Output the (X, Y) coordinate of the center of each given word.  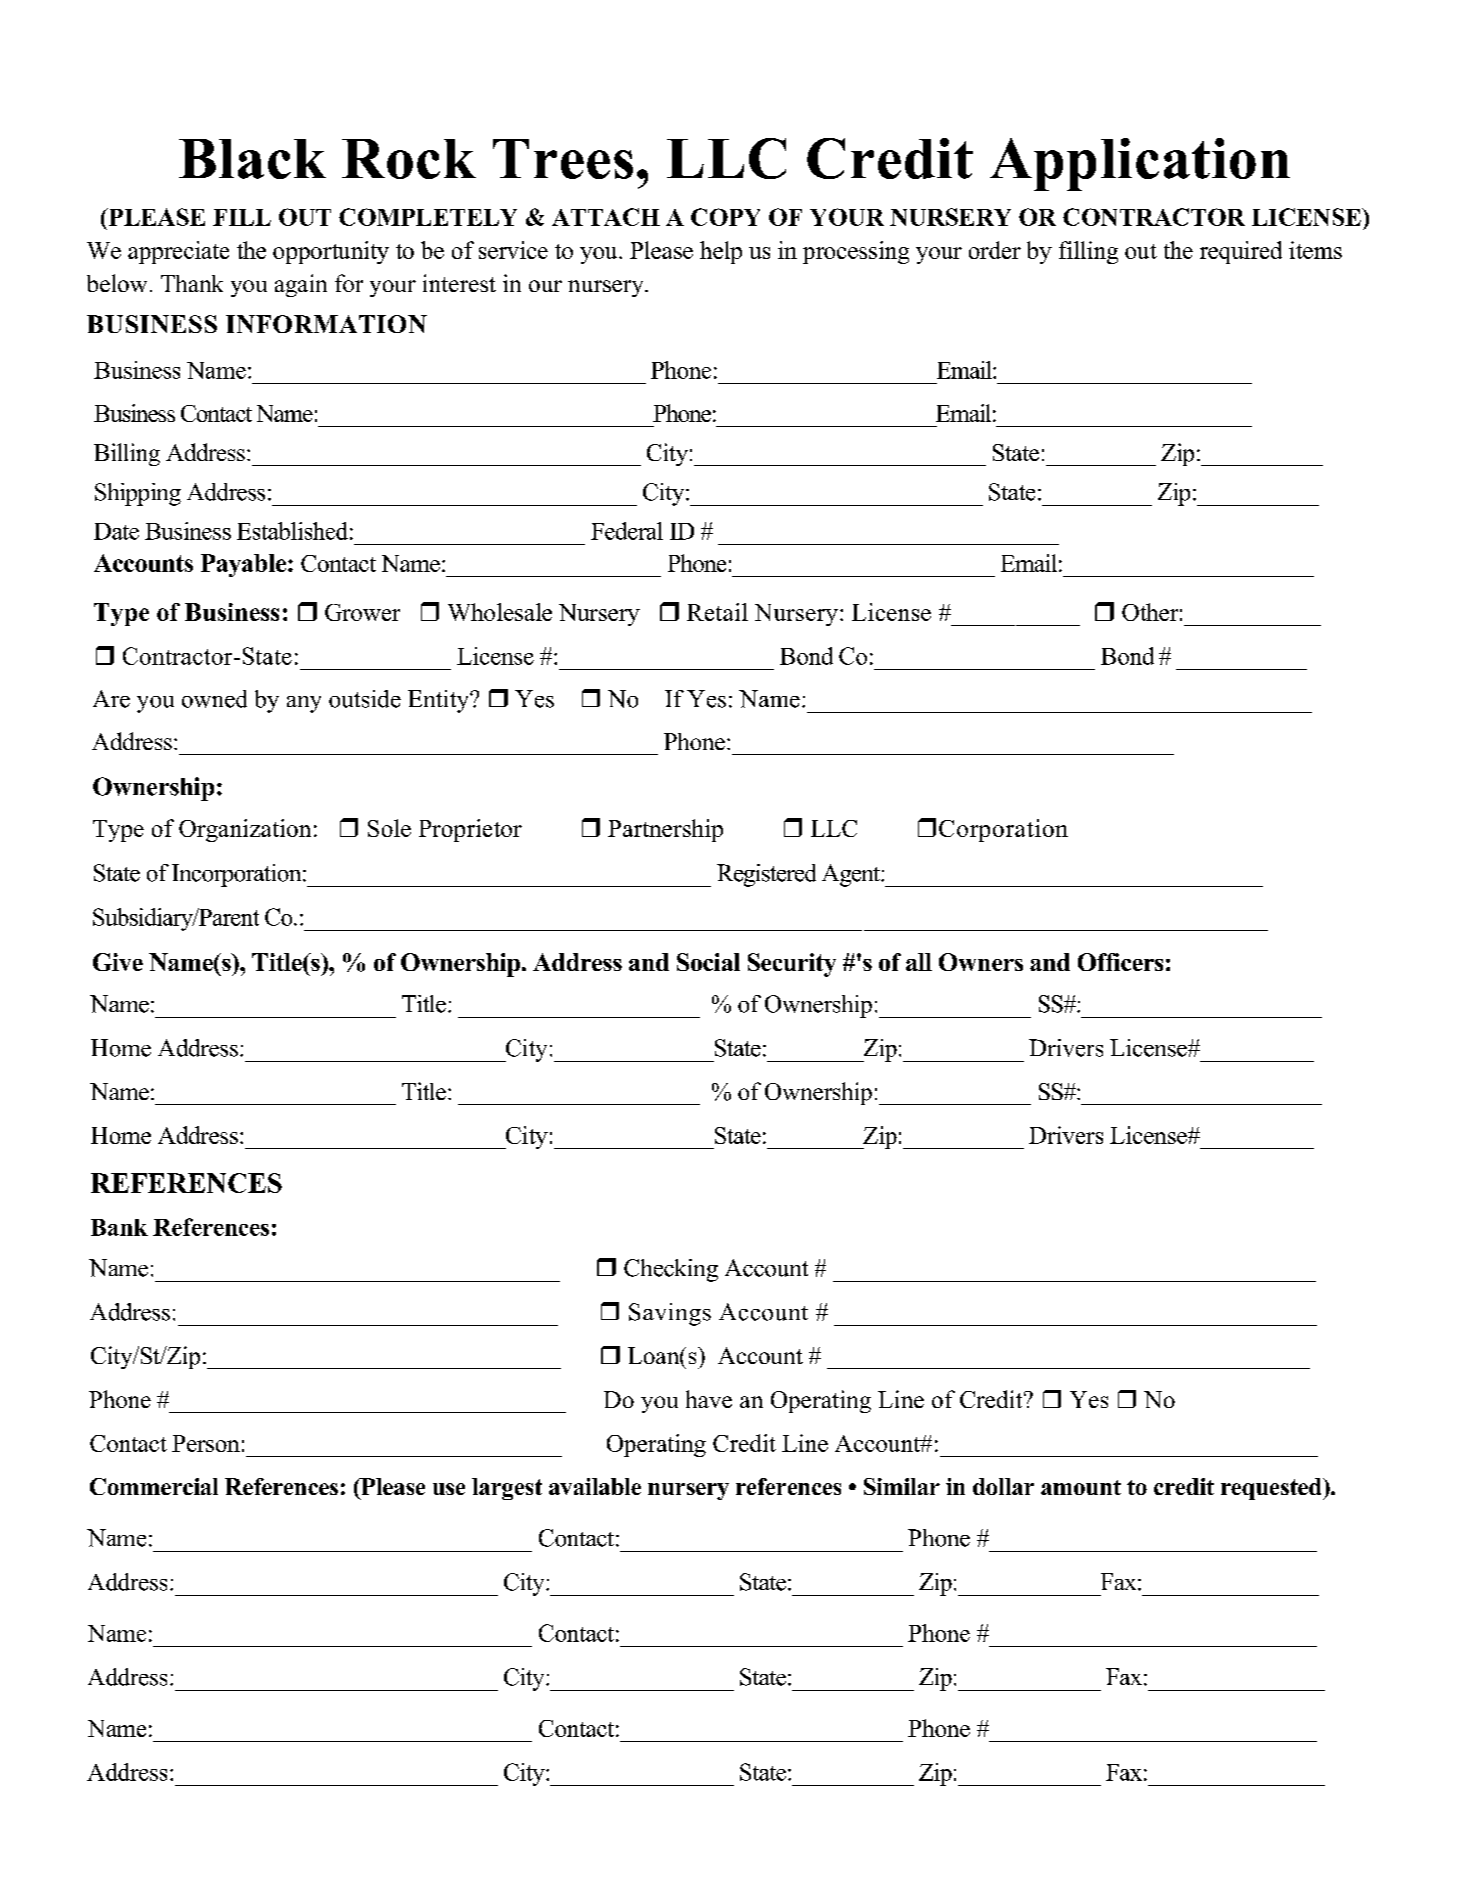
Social (708, 962)
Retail (717, 612)
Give (118, 962)
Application (1140, 164)
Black (252, 159)
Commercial (154, 1486)
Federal (627, 531)
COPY (725, 217)
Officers (1120, 962)
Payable (243, 565)
